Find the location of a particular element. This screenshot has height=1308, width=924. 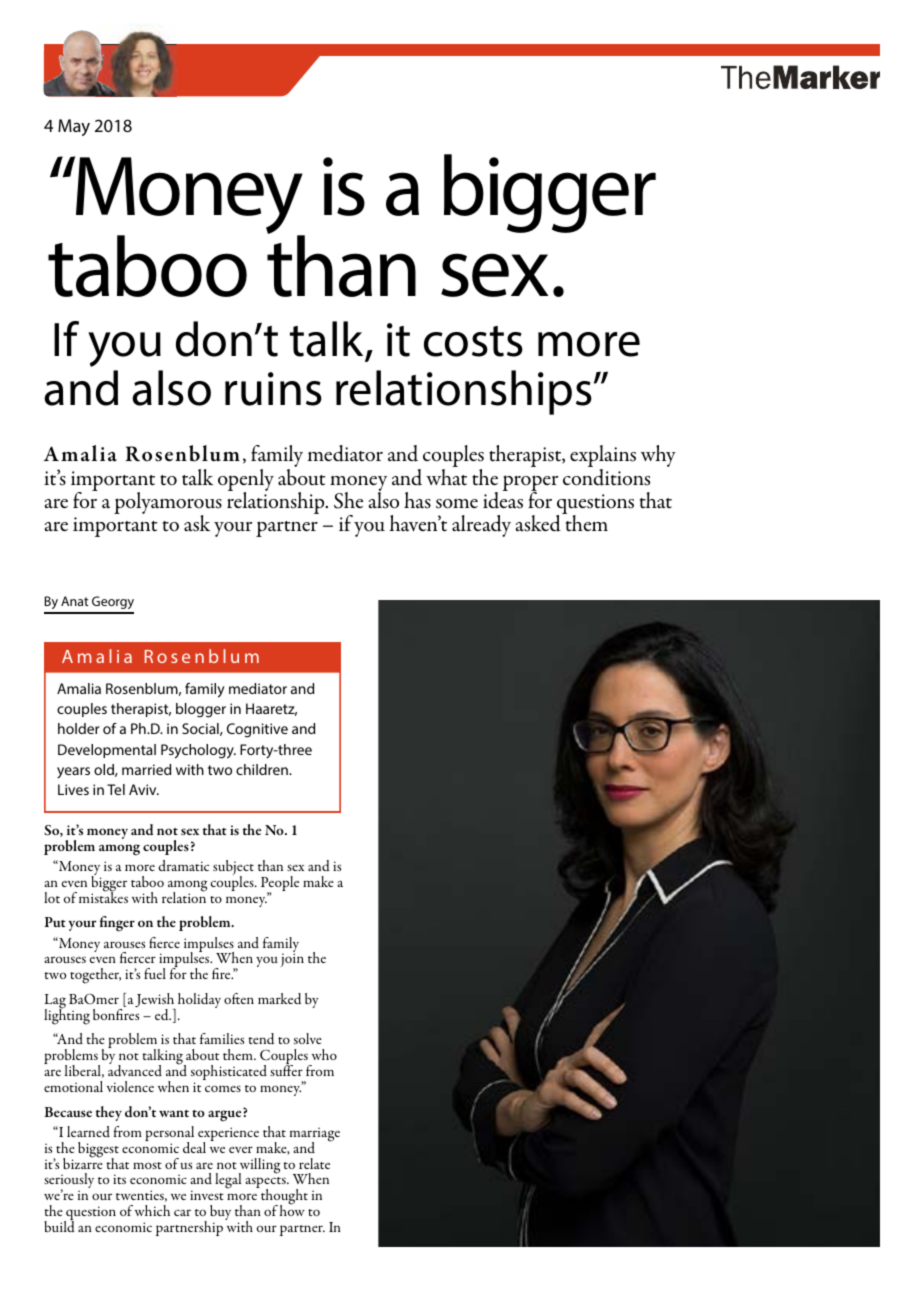

polyamorous is located at coordinates (168, 504).
